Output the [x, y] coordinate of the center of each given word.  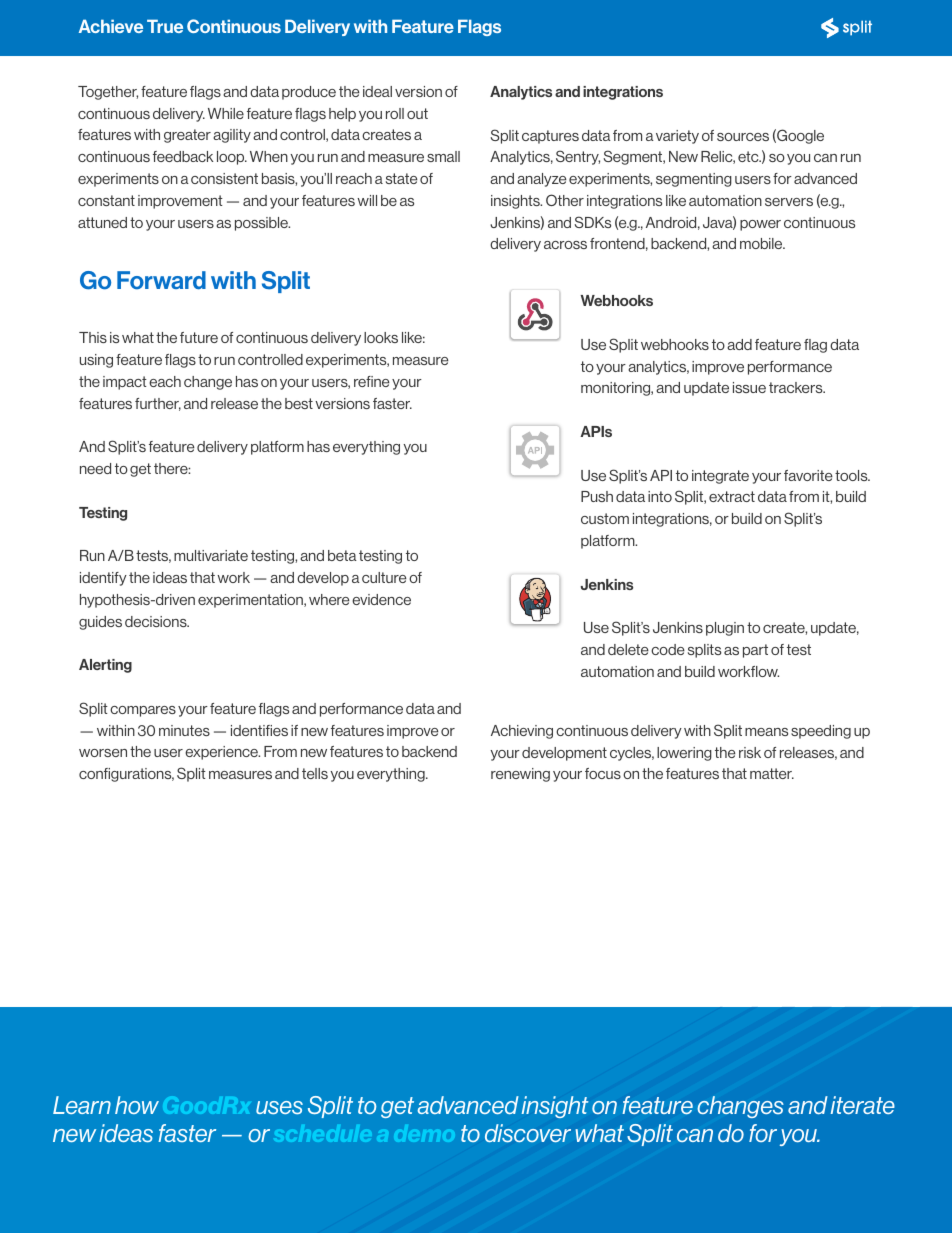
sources [743, 137]
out [417, 113]
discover [528, 1133]
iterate [863, 1105]
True [165, 26]
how [137, 1105]
